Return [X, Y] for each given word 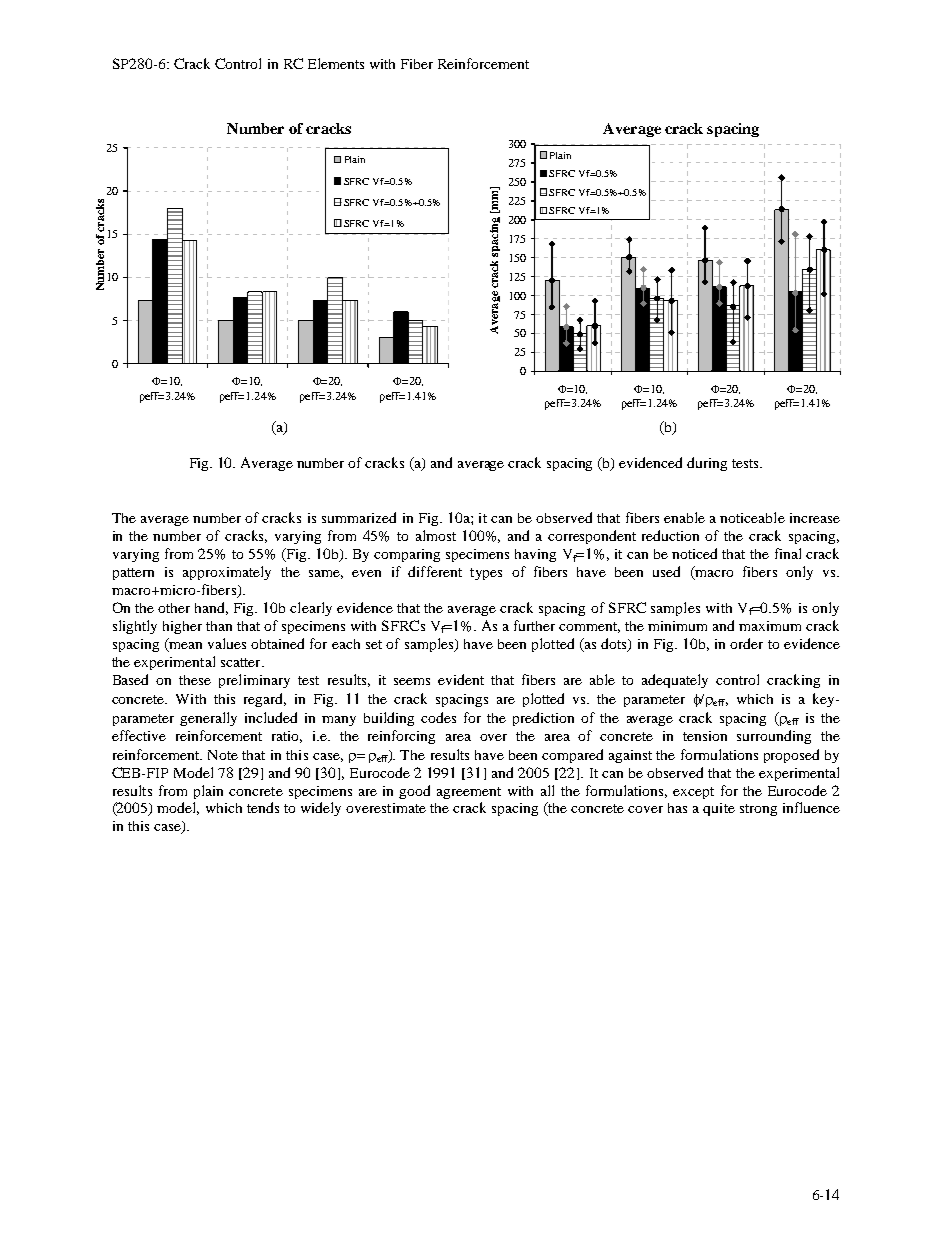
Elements [336, 63]
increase [815, 518]
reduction [670, 535]
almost [436, 535]
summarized [359, 517]
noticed [694, 553]
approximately [227, 573]
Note [223, 755]
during [707, 464]
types [486, 574]
